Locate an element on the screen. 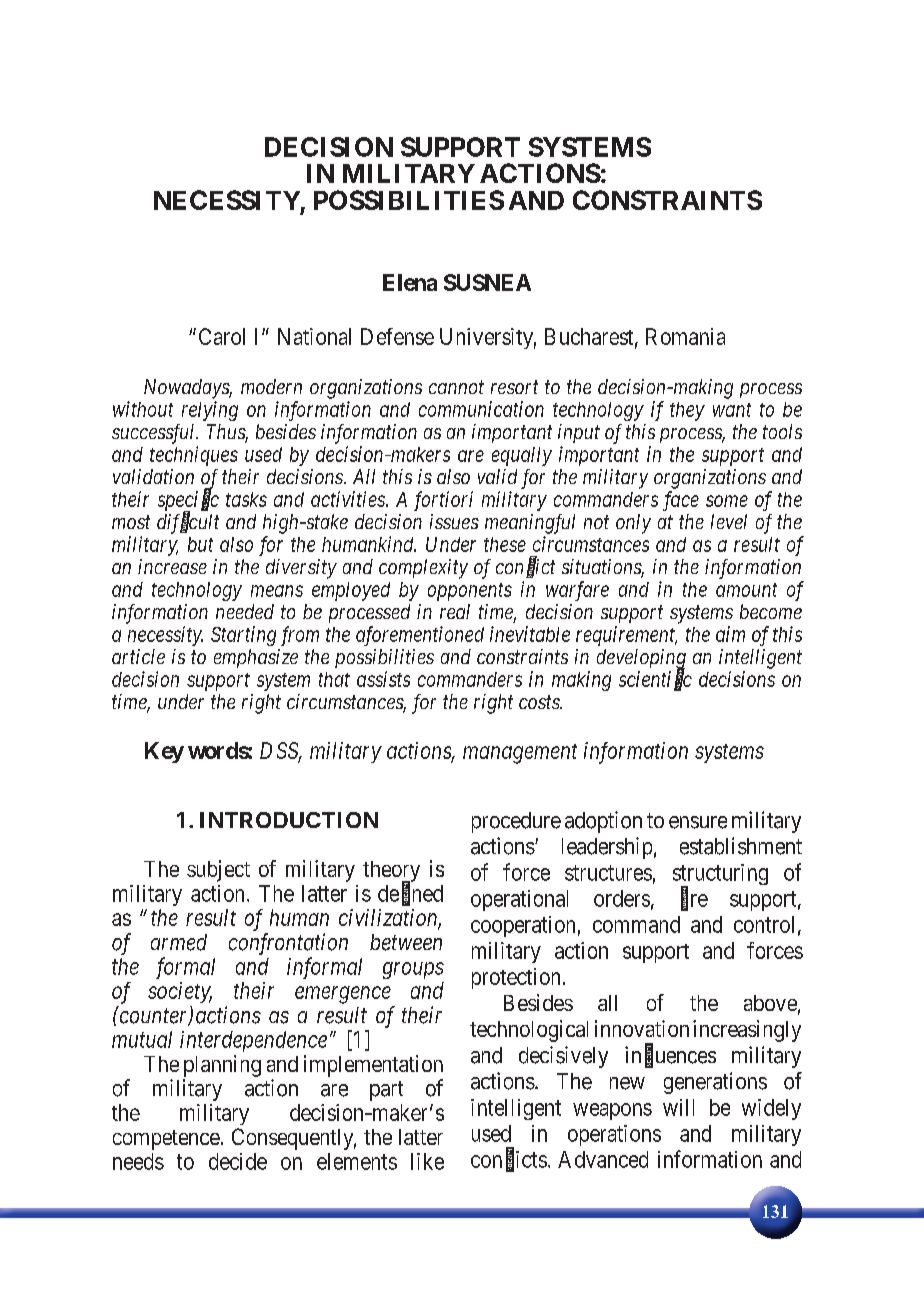  amount is located at coordinates (746, 590).
